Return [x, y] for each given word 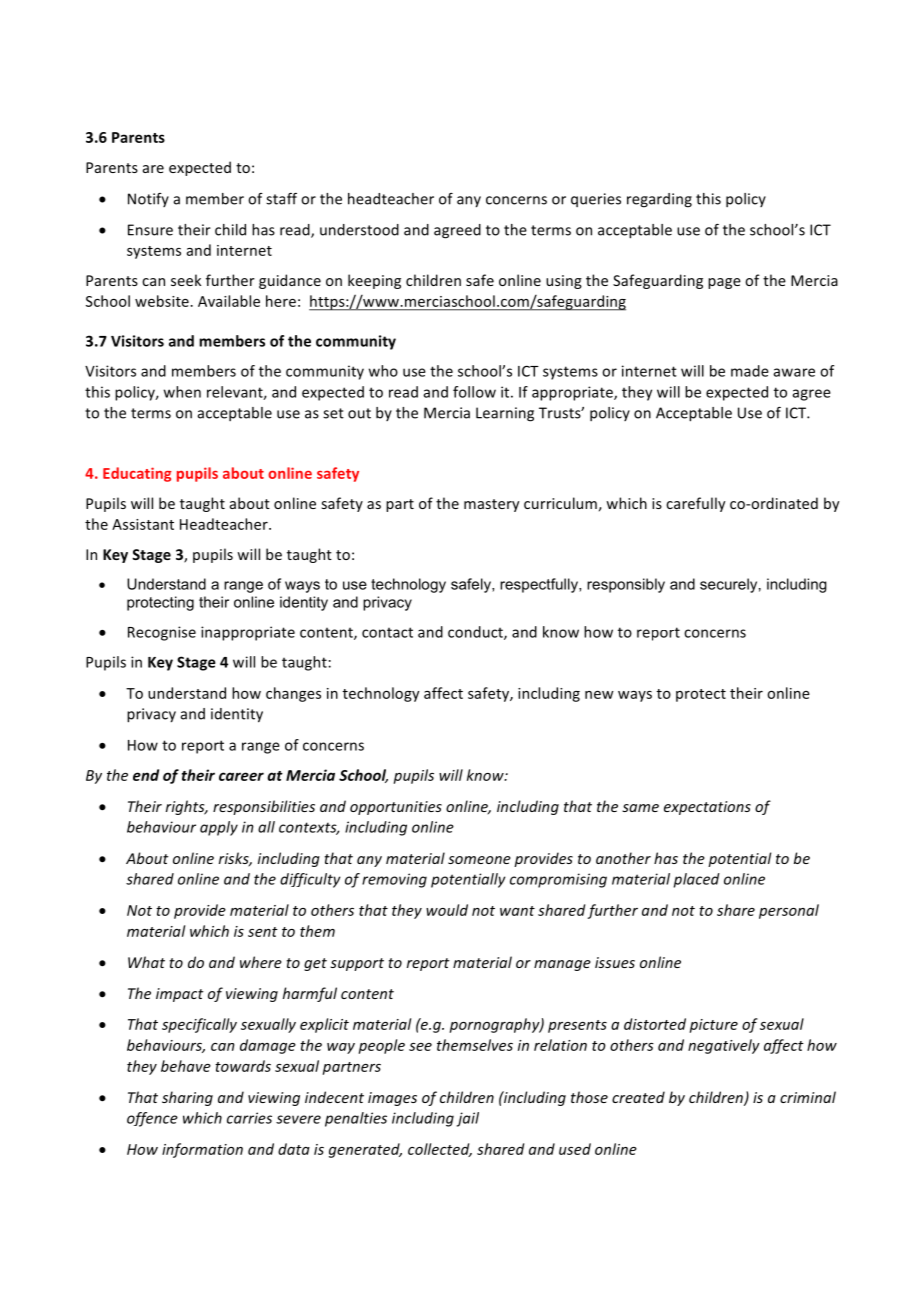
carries [249, 1118]
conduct [476, 633]
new [599, 695]
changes [293, 694]
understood [359, 230]
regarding [659, 200]
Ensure [150, 230]
